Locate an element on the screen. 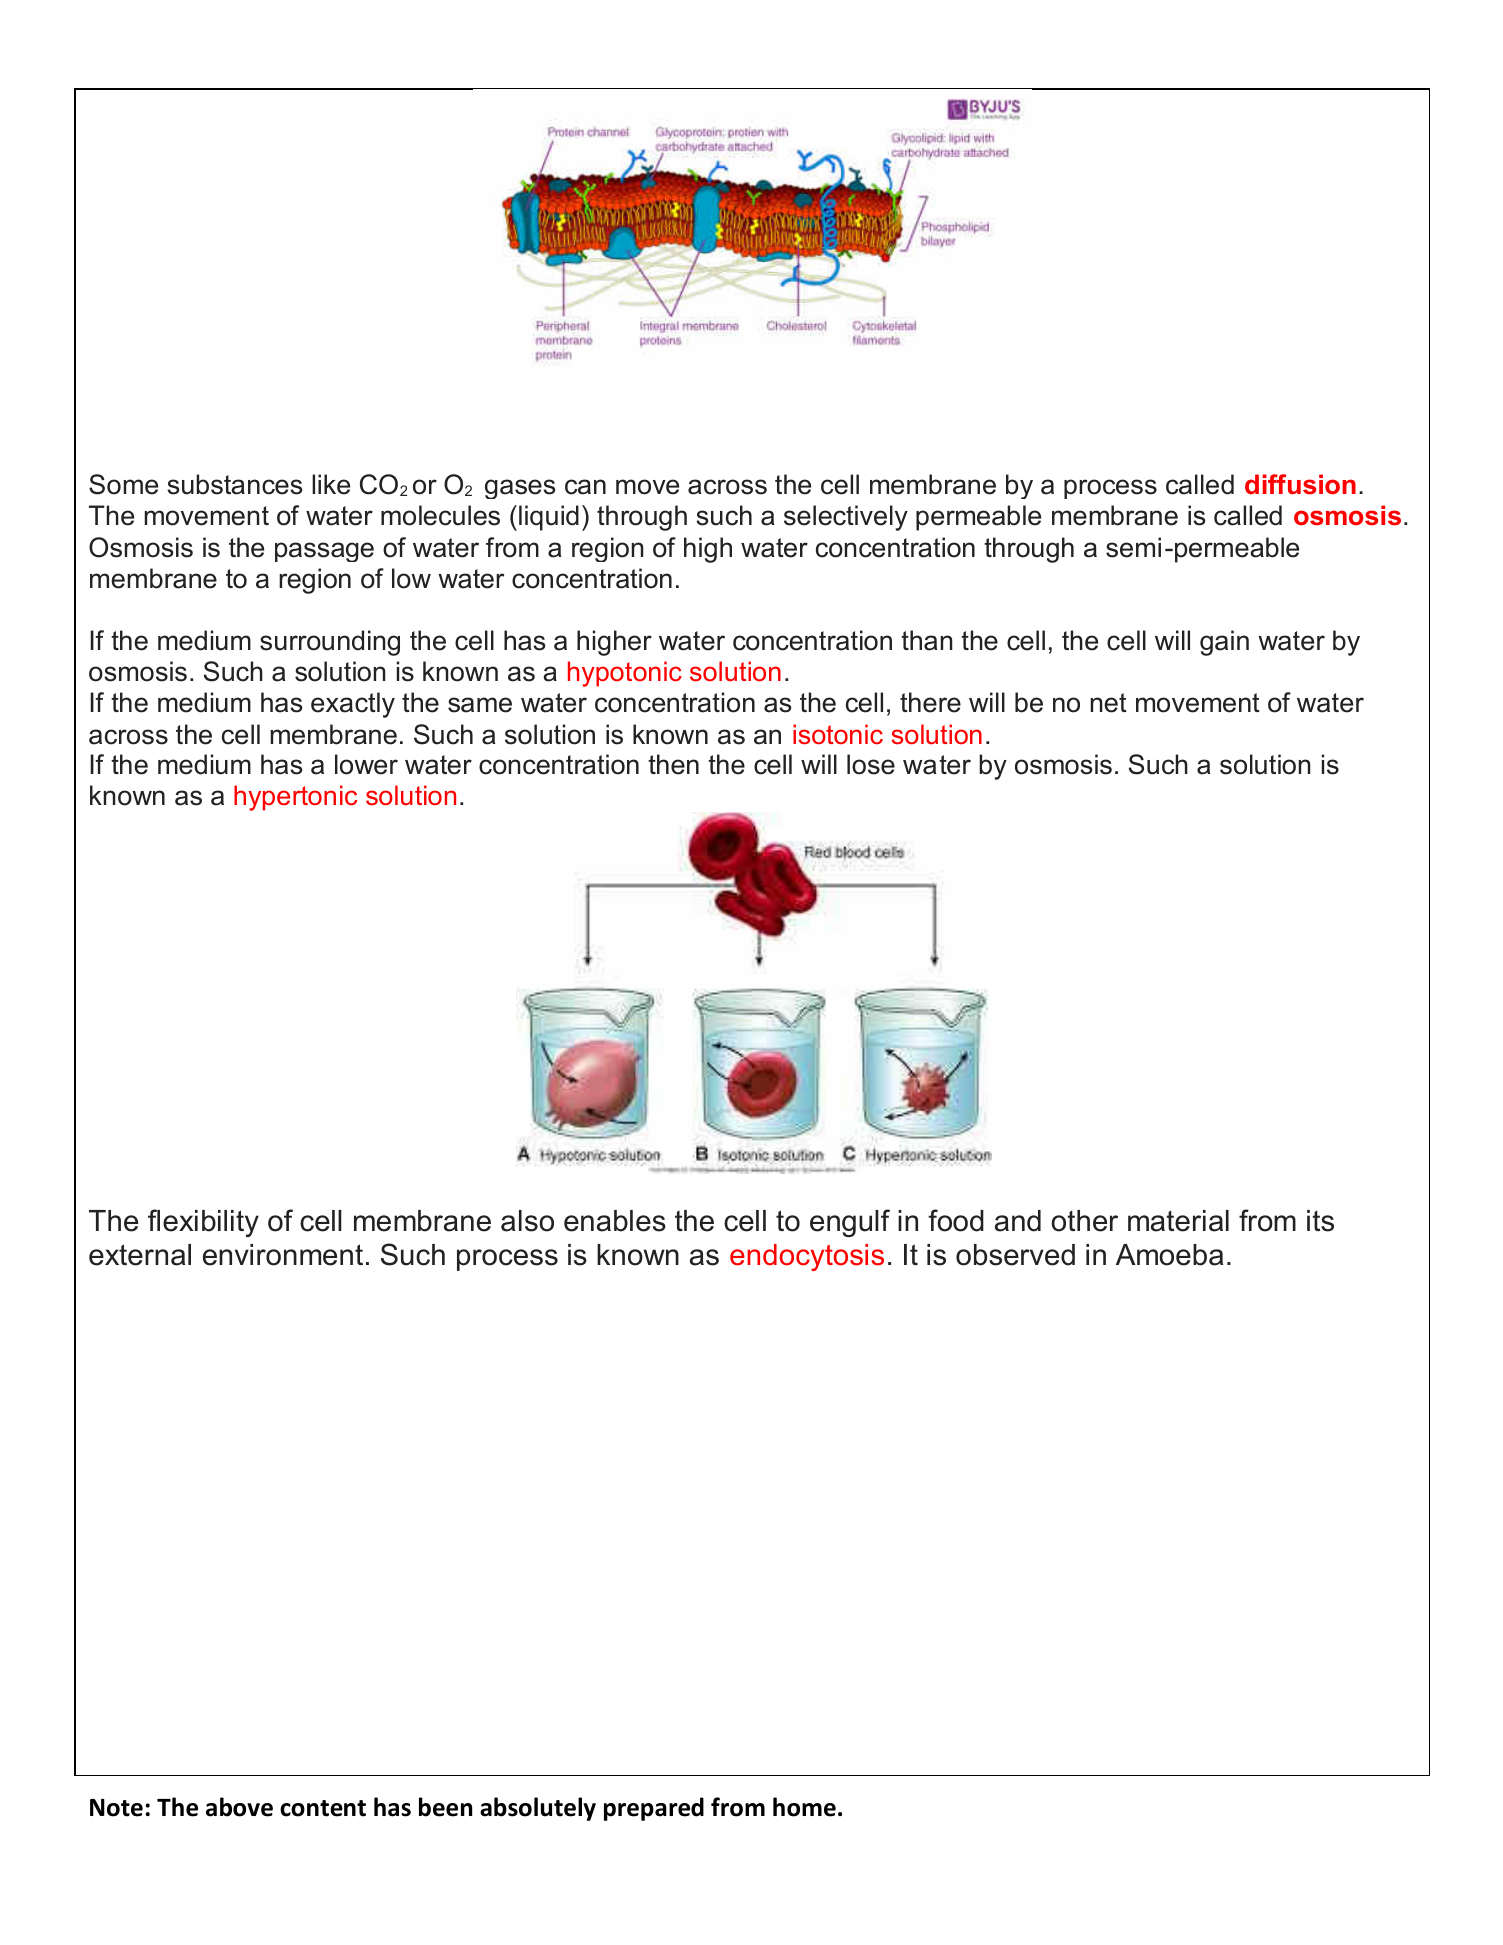 Image resolution: width=1503 pixels, height=1945 pixels. environment is located at coordinates (283, 1255).
